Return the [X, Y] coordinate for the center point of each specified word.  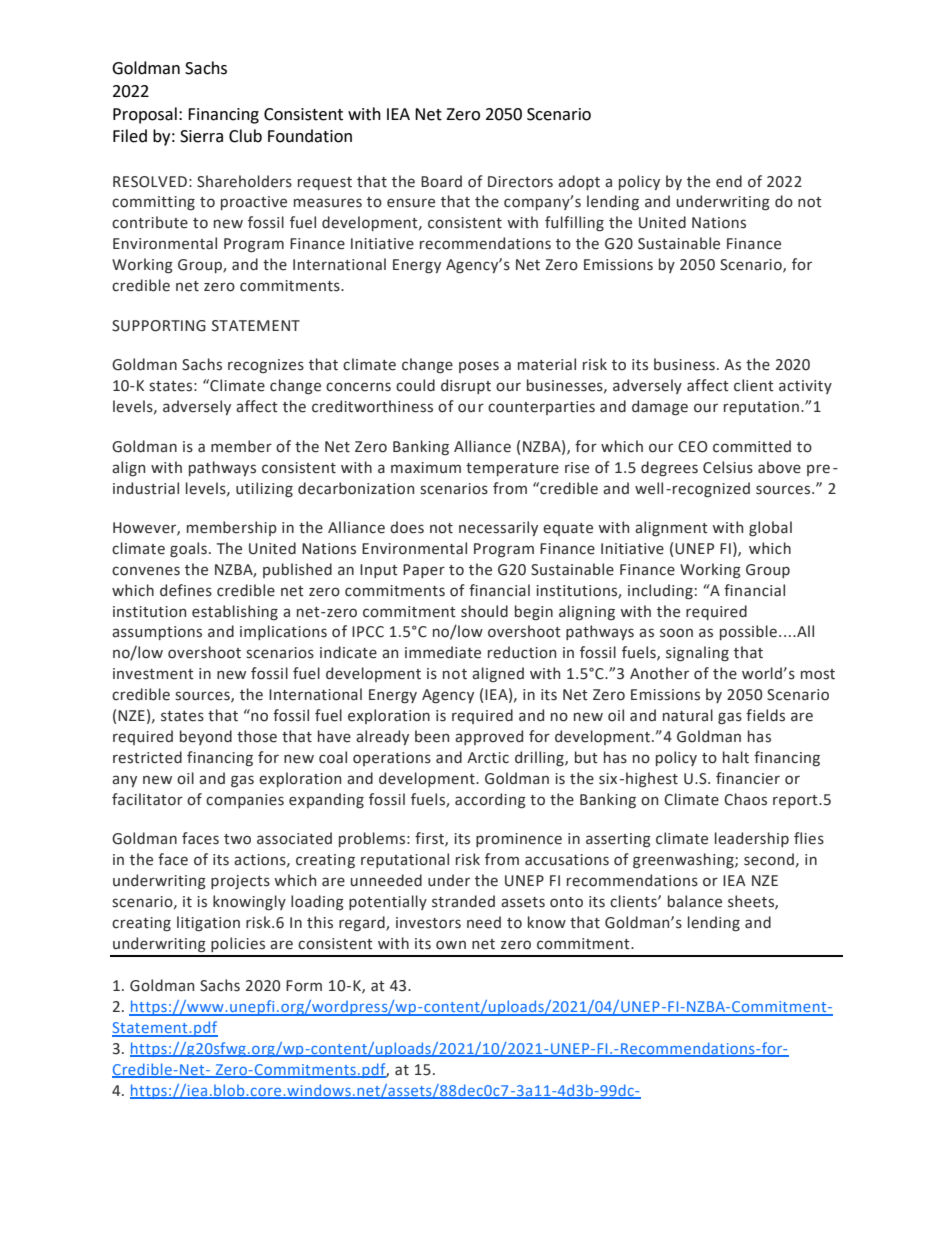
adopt [579, 182]
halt [736, 757]
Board [441, 181]
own [451, 945]
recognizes [266, 366]
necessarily [498, 528]
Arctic [488, 758]
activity [805, 387]
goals [188, 549]
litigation [208, 923]
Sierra [201, 136]
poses [479, 367]
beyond [206, 737]
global [770, 528]
